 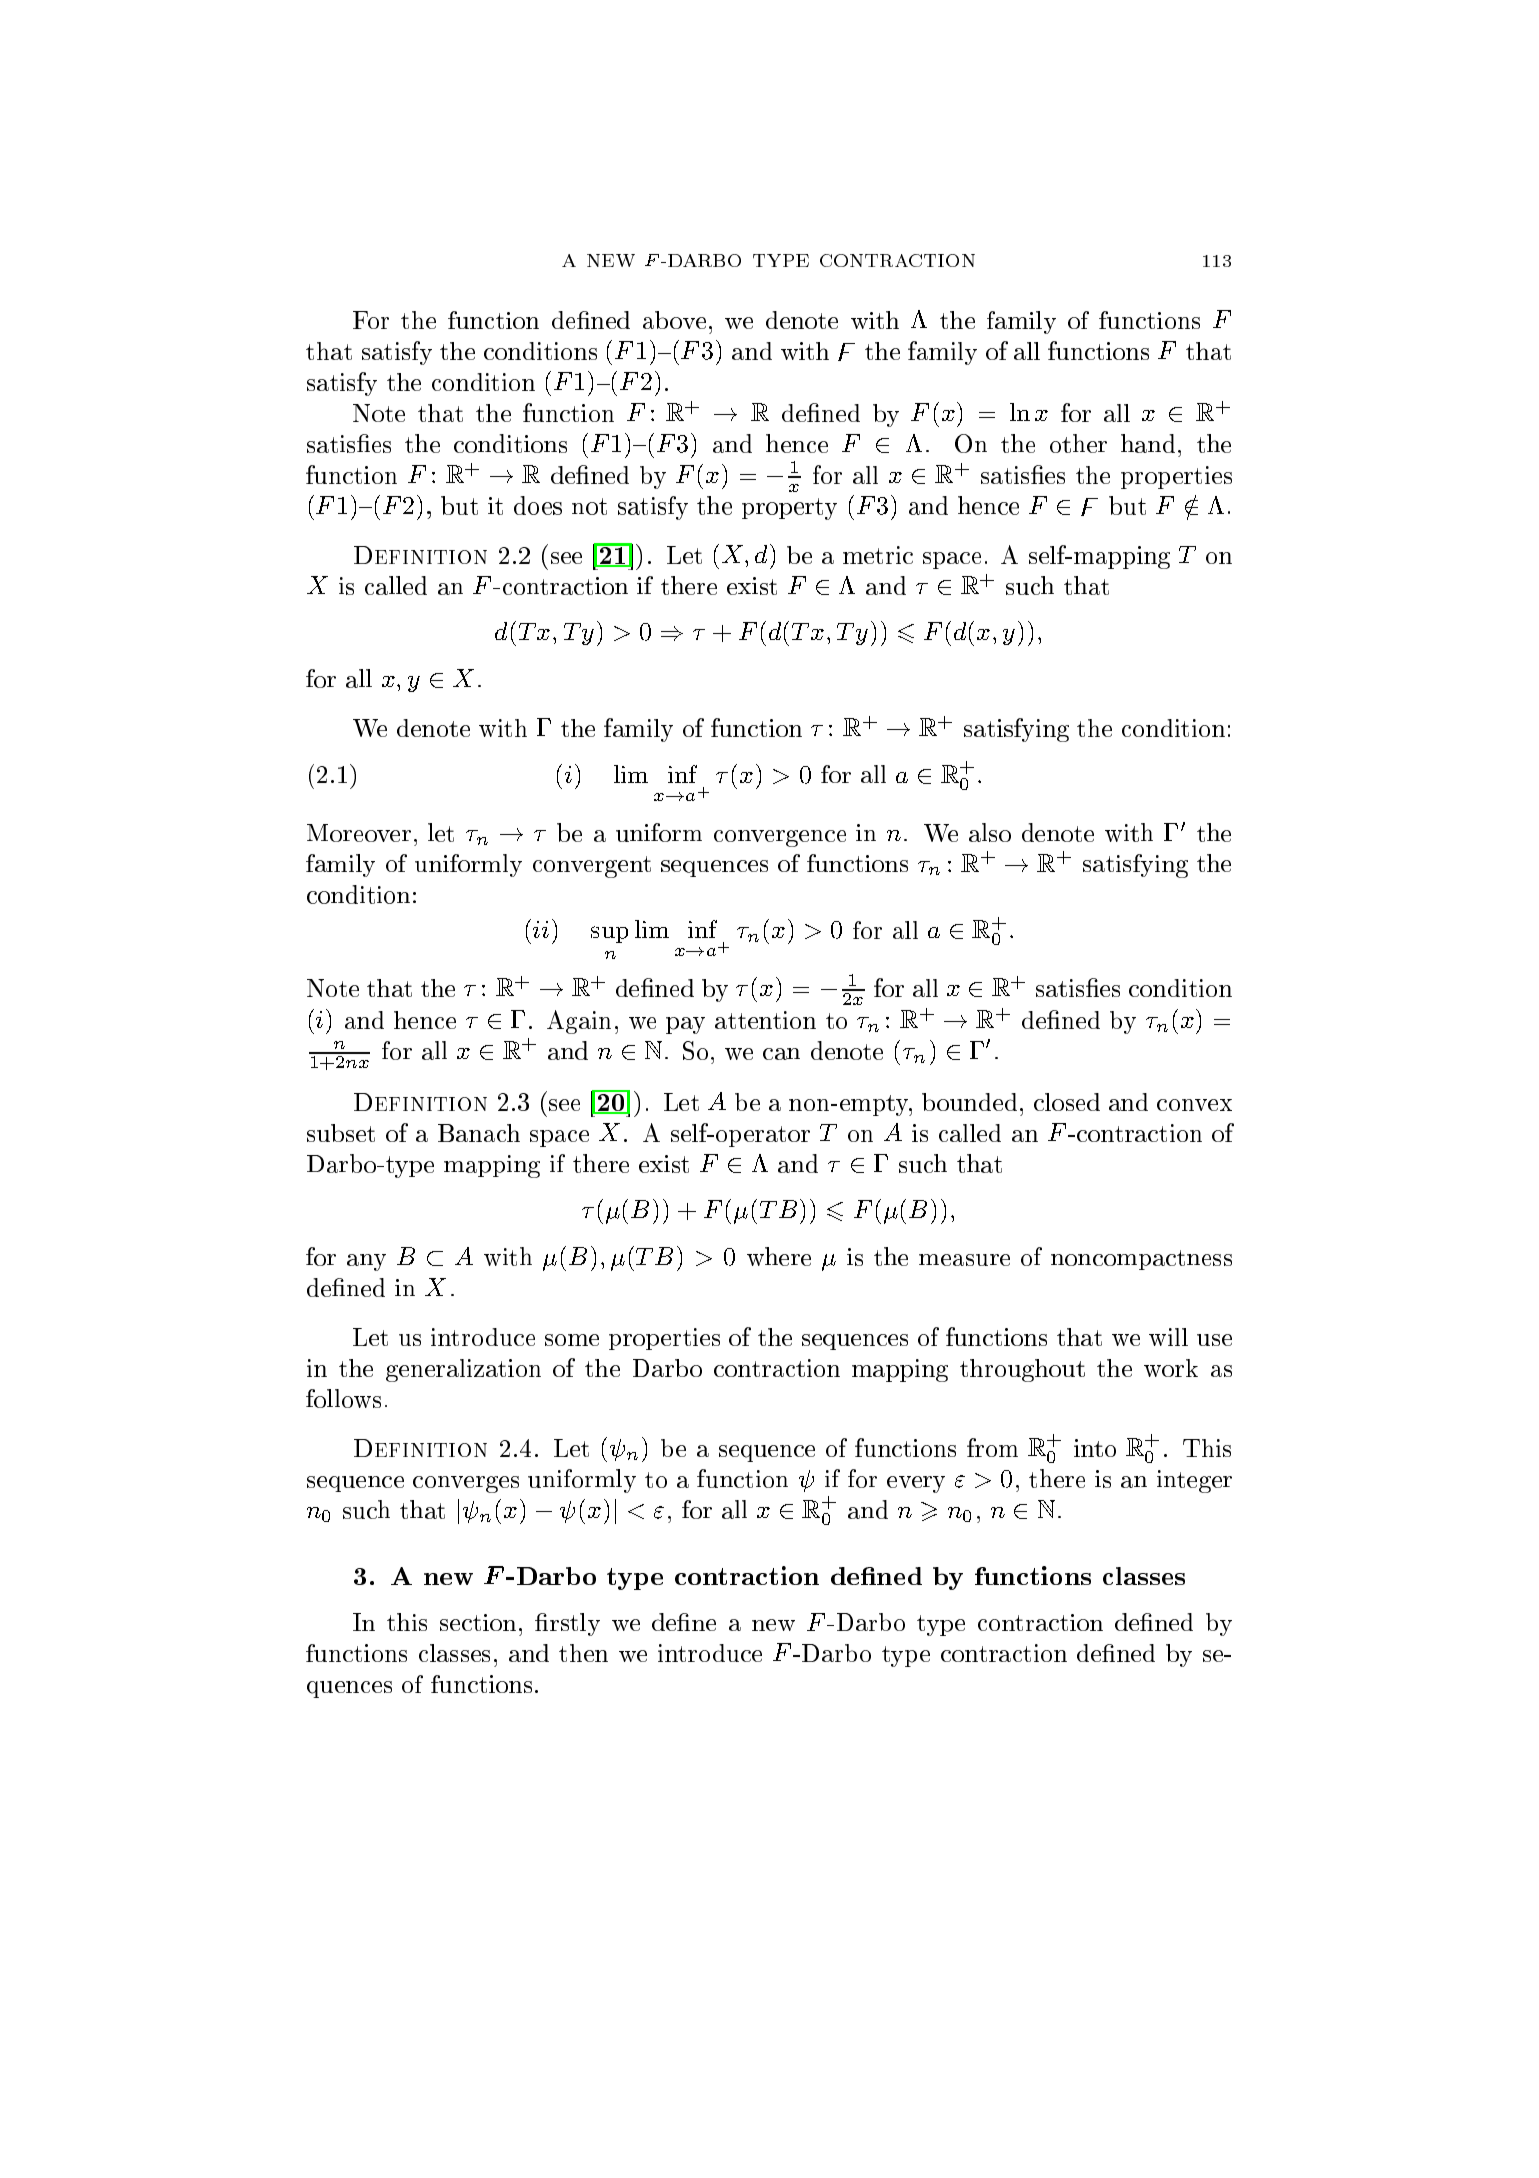 I want to click on Moreover, so click(x=359, y=833).
